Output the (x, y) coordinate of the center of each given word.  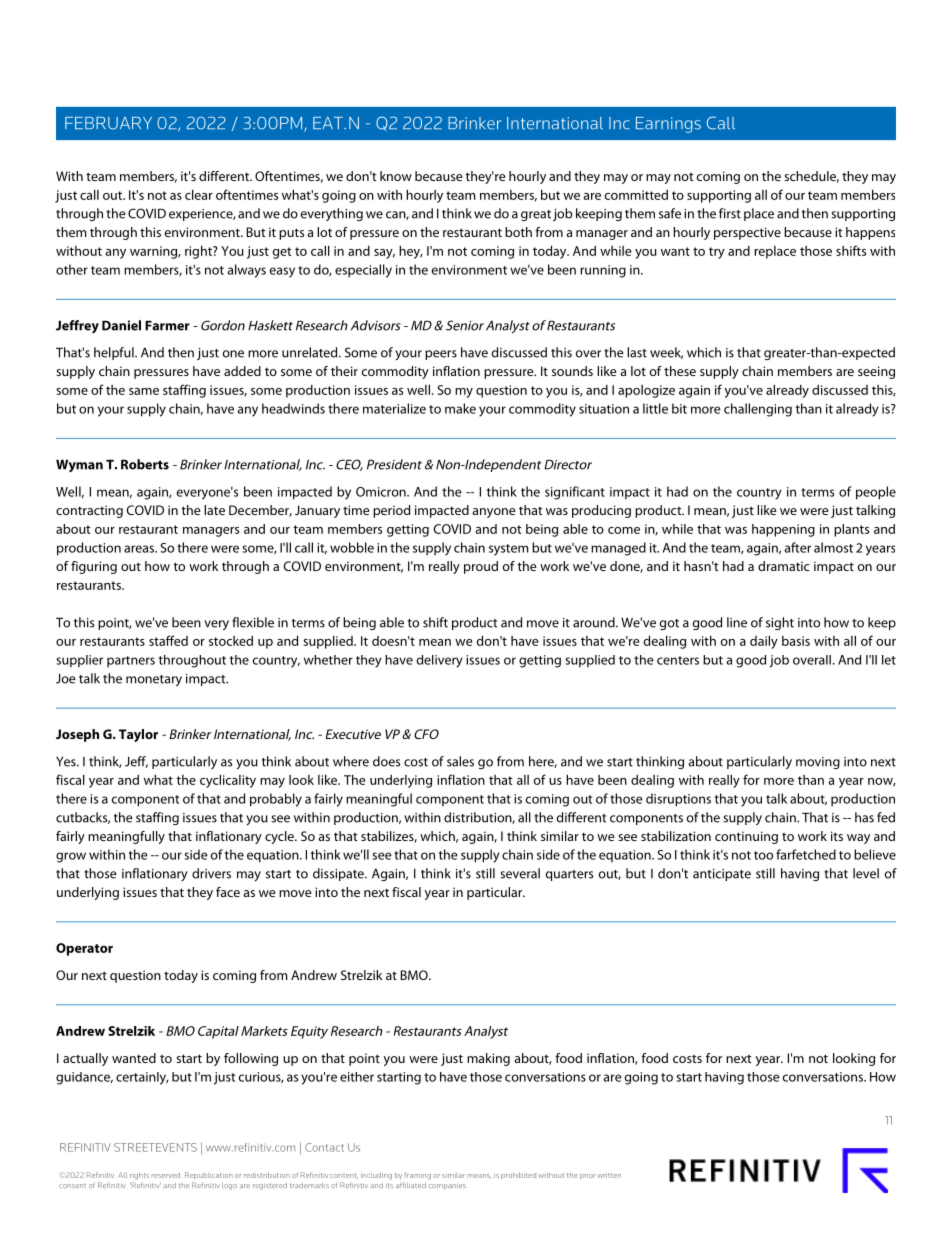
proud (481, 567)
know (396, 176)
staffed (168, 640)
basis (796, 641)
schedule (811, 177)
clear (199, 194)
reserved (166, 1175)
